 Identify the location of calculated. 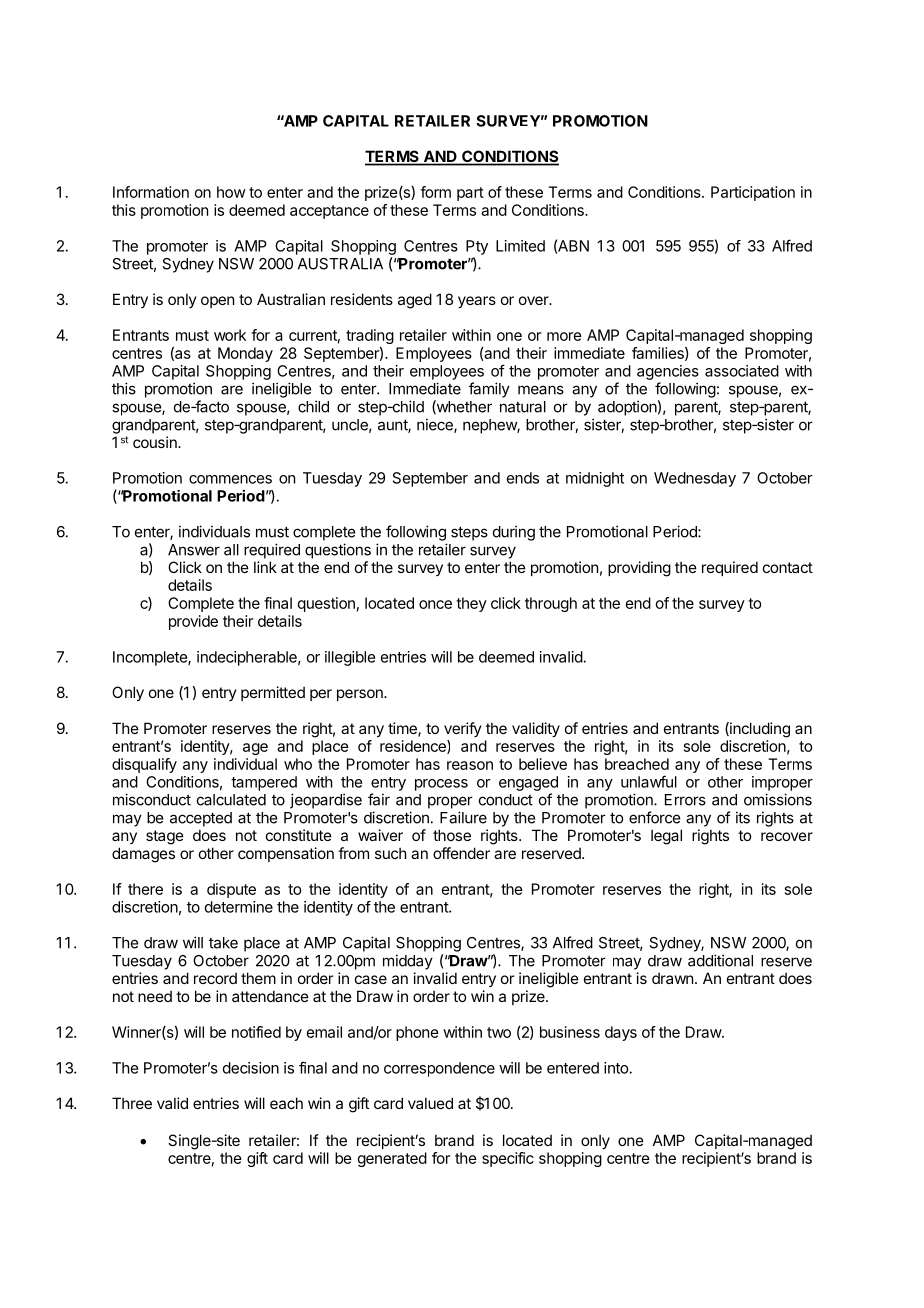
(231, 800).
